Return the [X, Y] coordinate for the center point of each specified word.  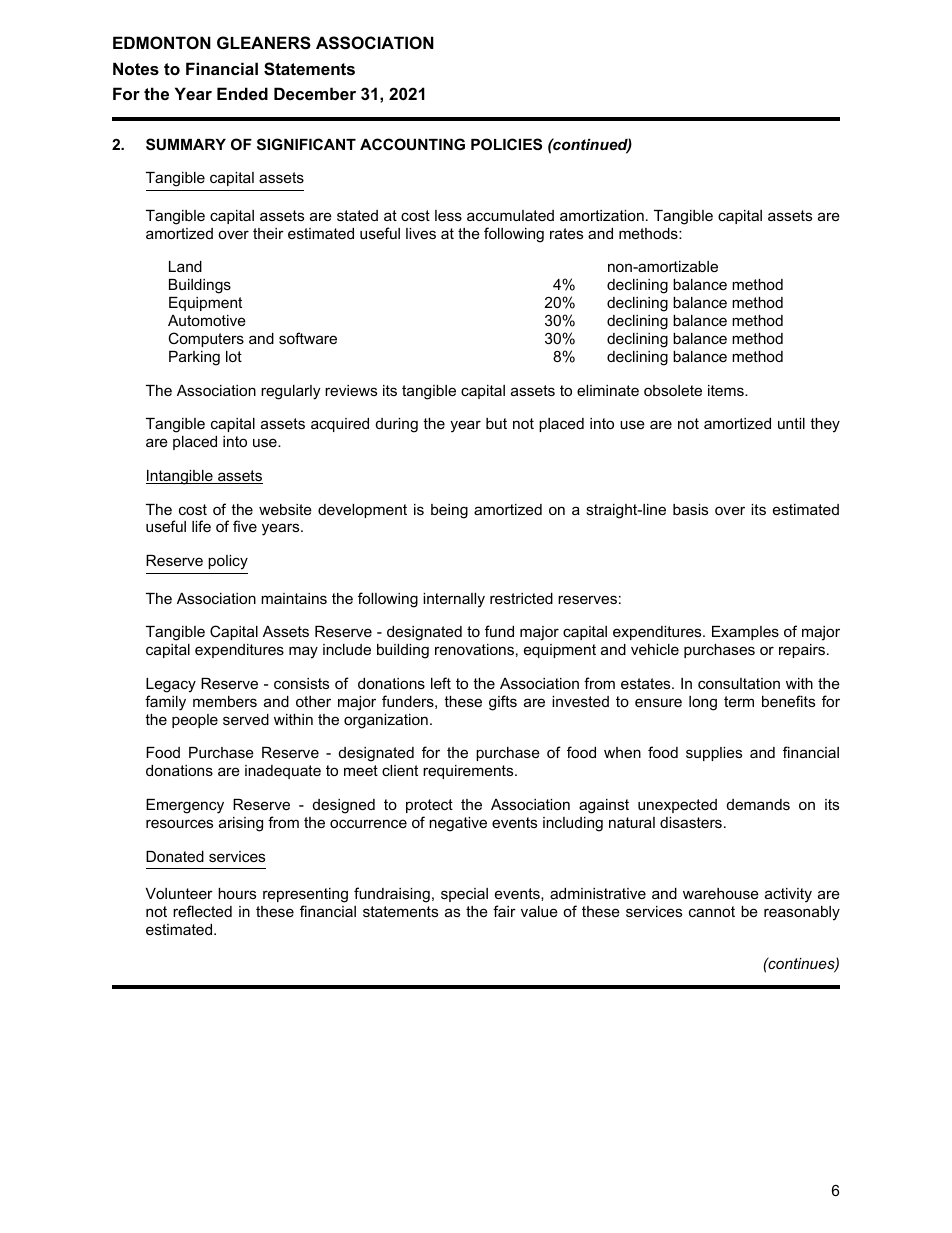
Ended [242, 93]
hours [237, 893]
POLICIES [506, 144]
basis [690, 509]
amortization [602, 215]
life [201, 526]
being [449, 511]
